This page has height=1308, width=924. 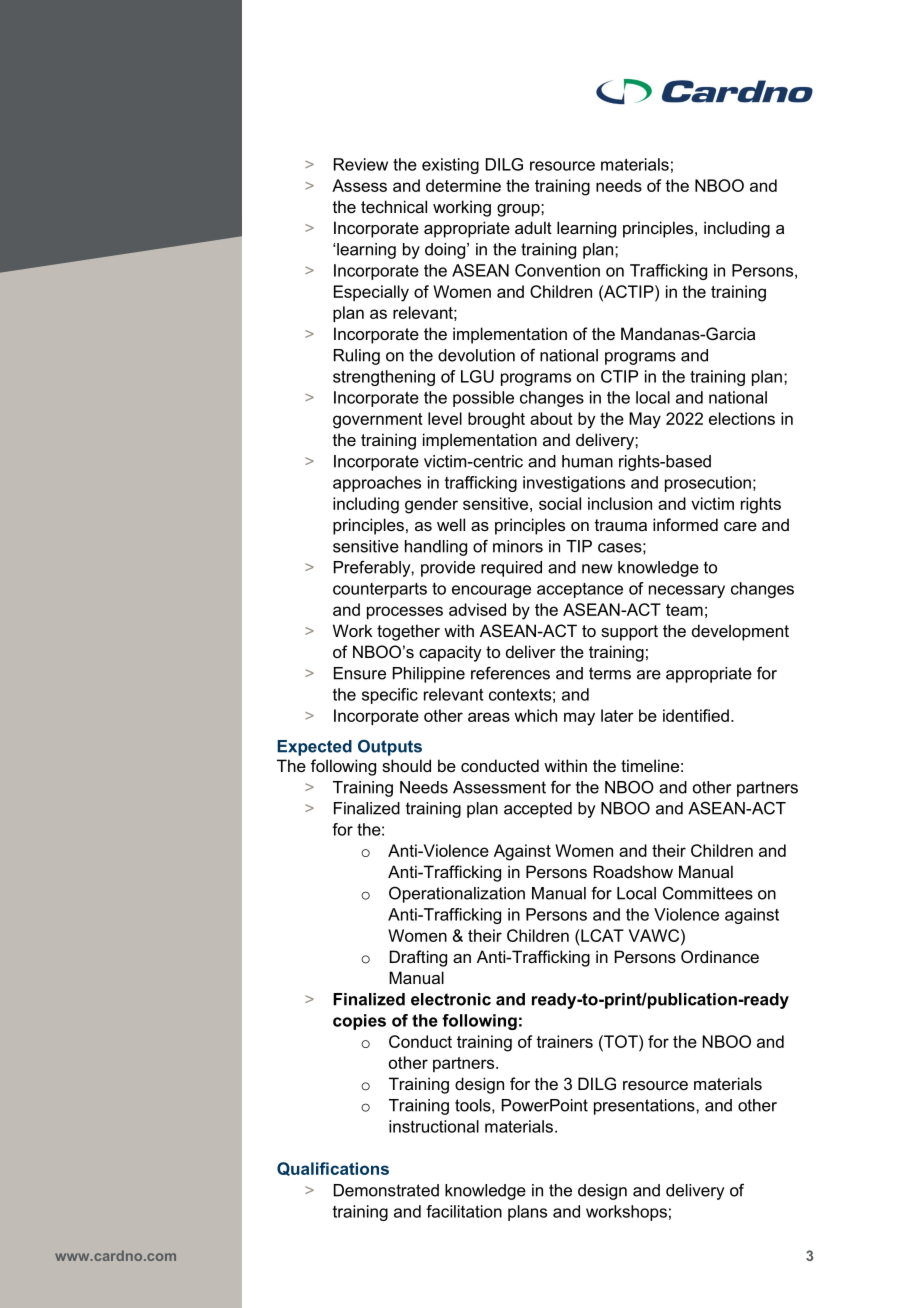 What do you see at coordinates (464, 1211) in the page?
I see `facilitation` at bounding box center [464, 1211].
